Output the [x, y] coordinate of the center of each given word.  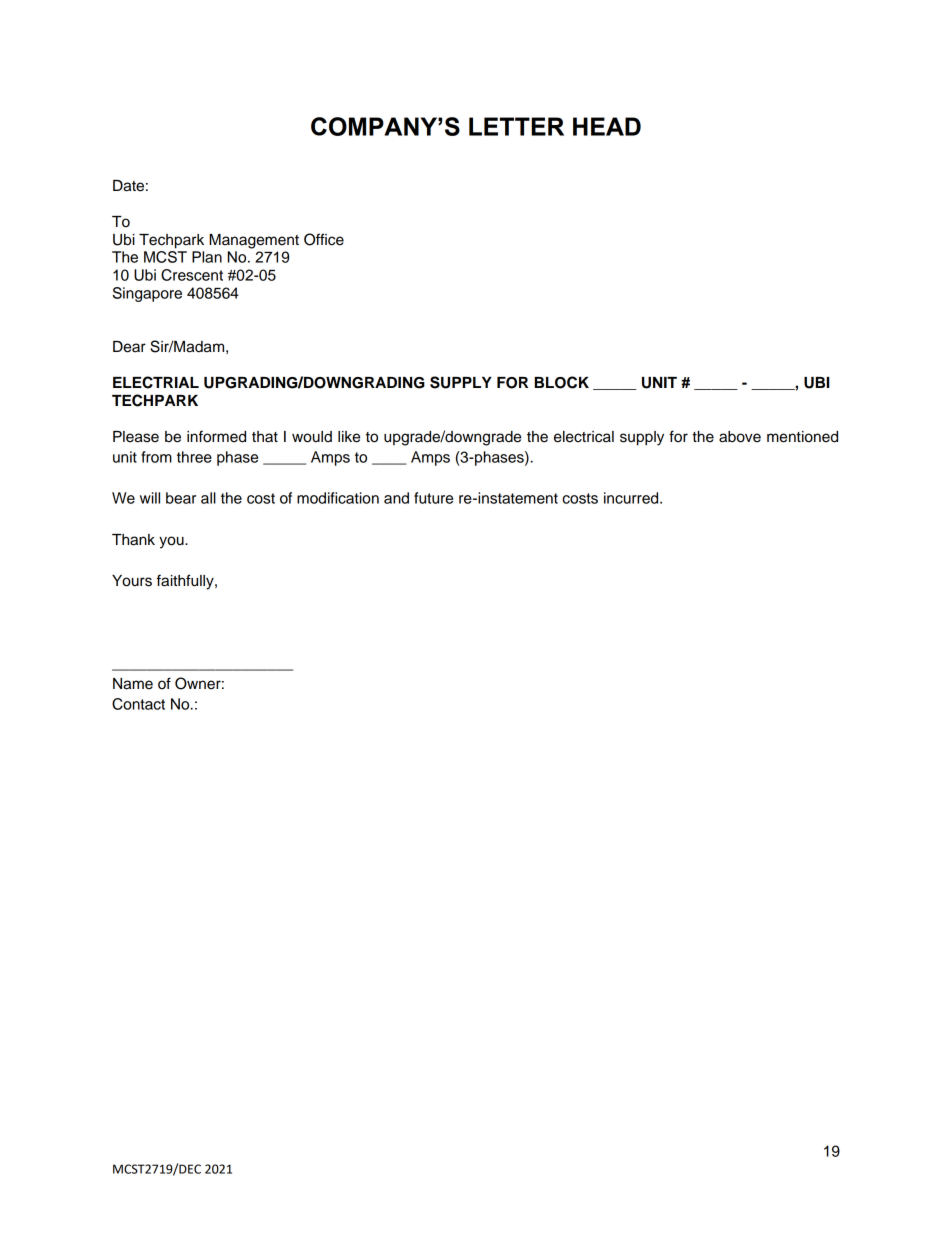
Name [133, 684]
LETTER [516, 126]
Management [254, 241]
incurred [632, 498]
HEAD [607, 126]
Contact [138, 704]
